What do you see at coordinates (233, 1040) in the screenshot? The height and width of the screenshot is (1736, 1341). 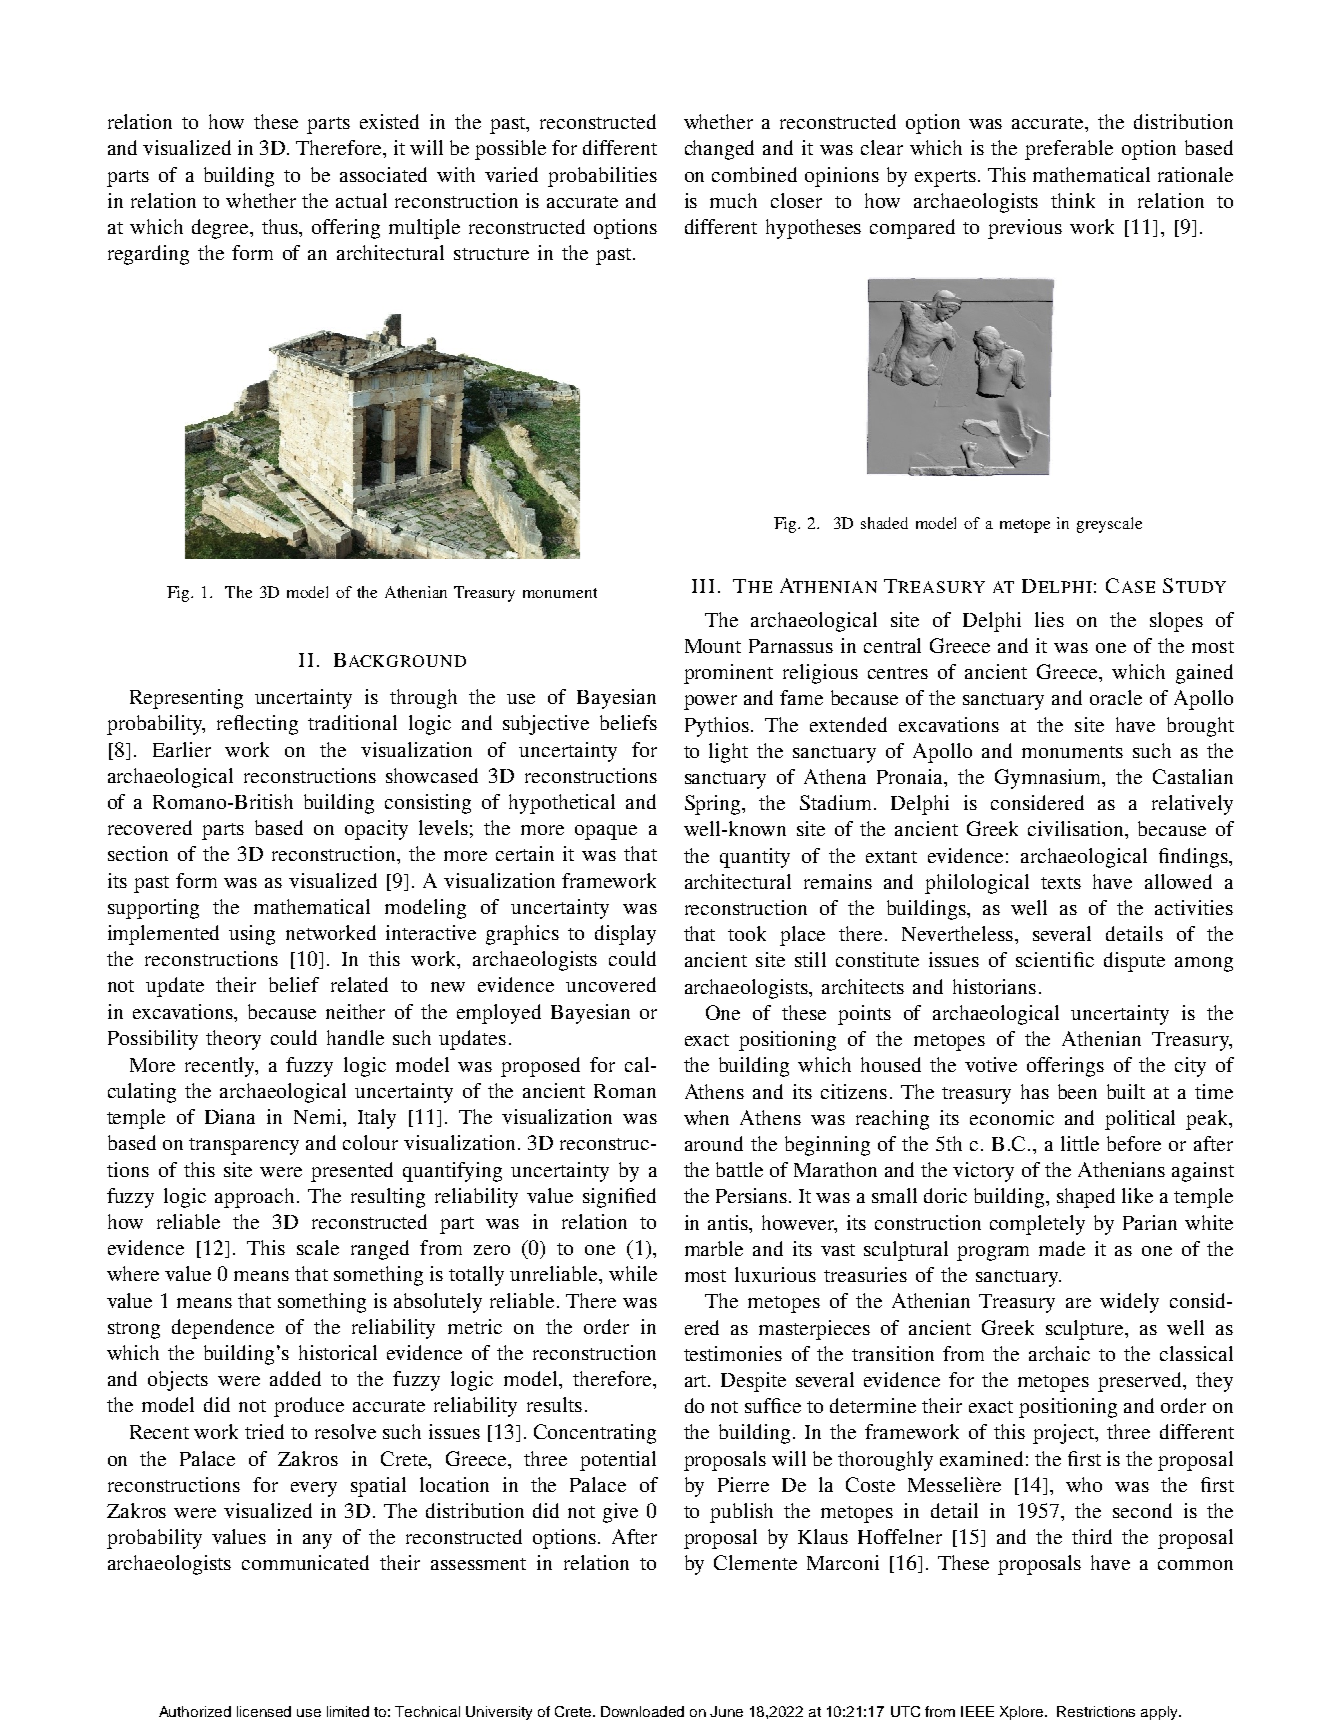 I see `theory` at bounding box center [233, 1040].
